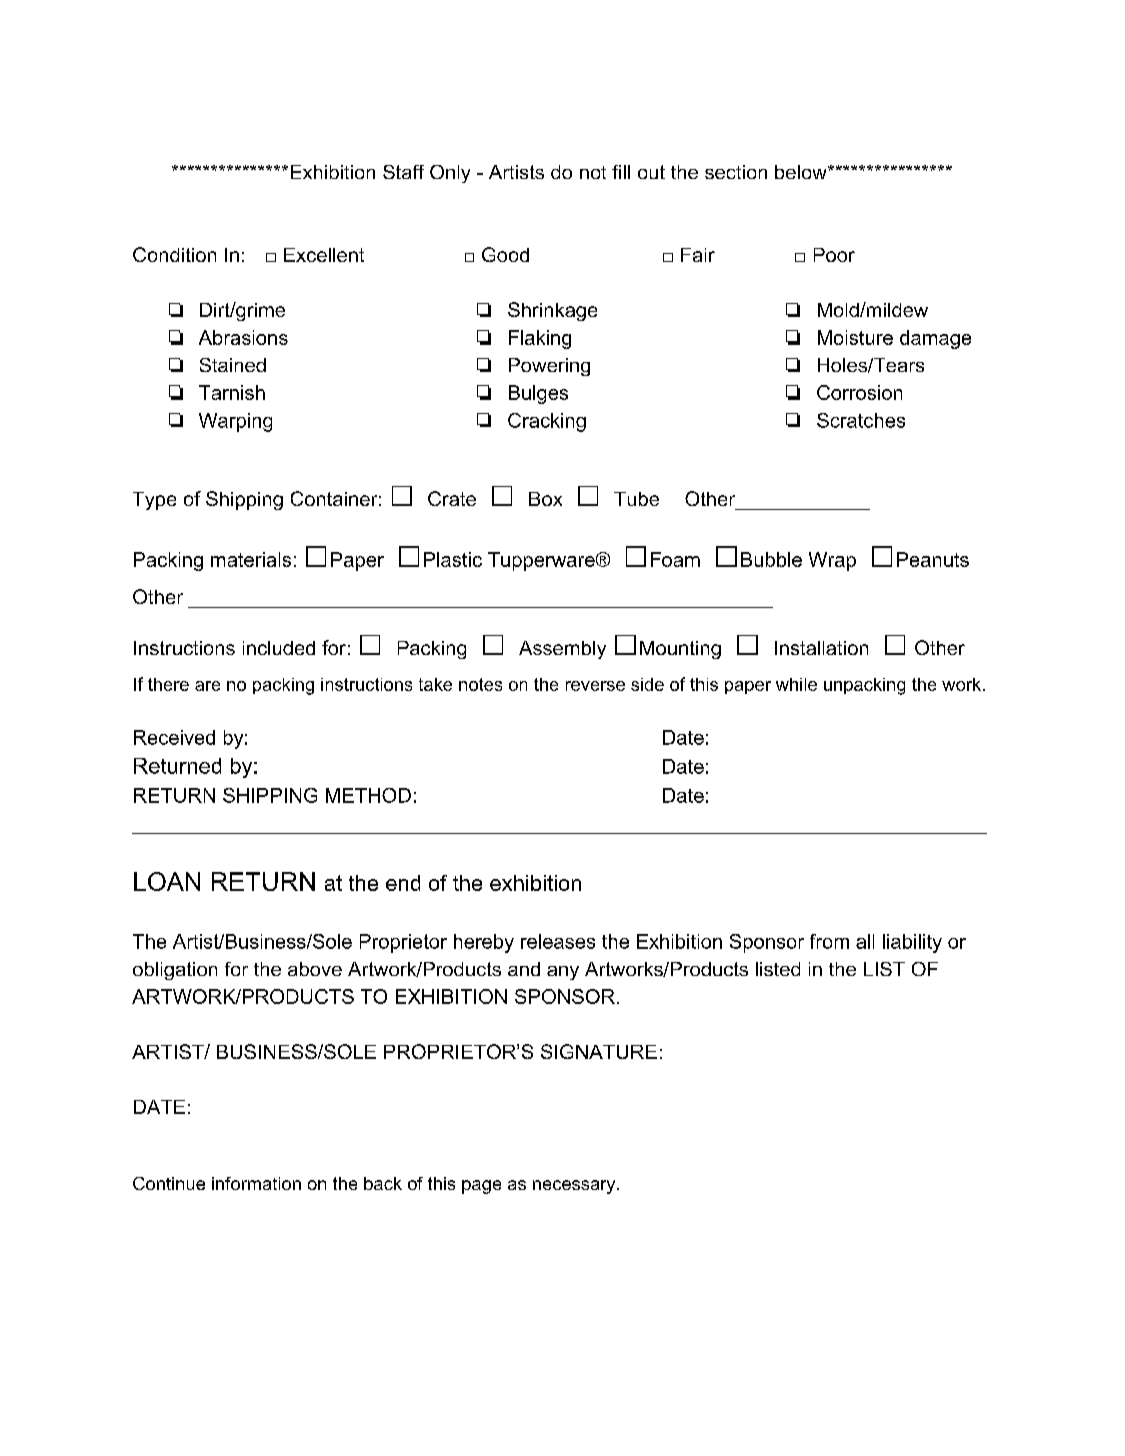 This screenshot has width=1125, height=1456. I want to click on Wrap, so click(832, 561).
